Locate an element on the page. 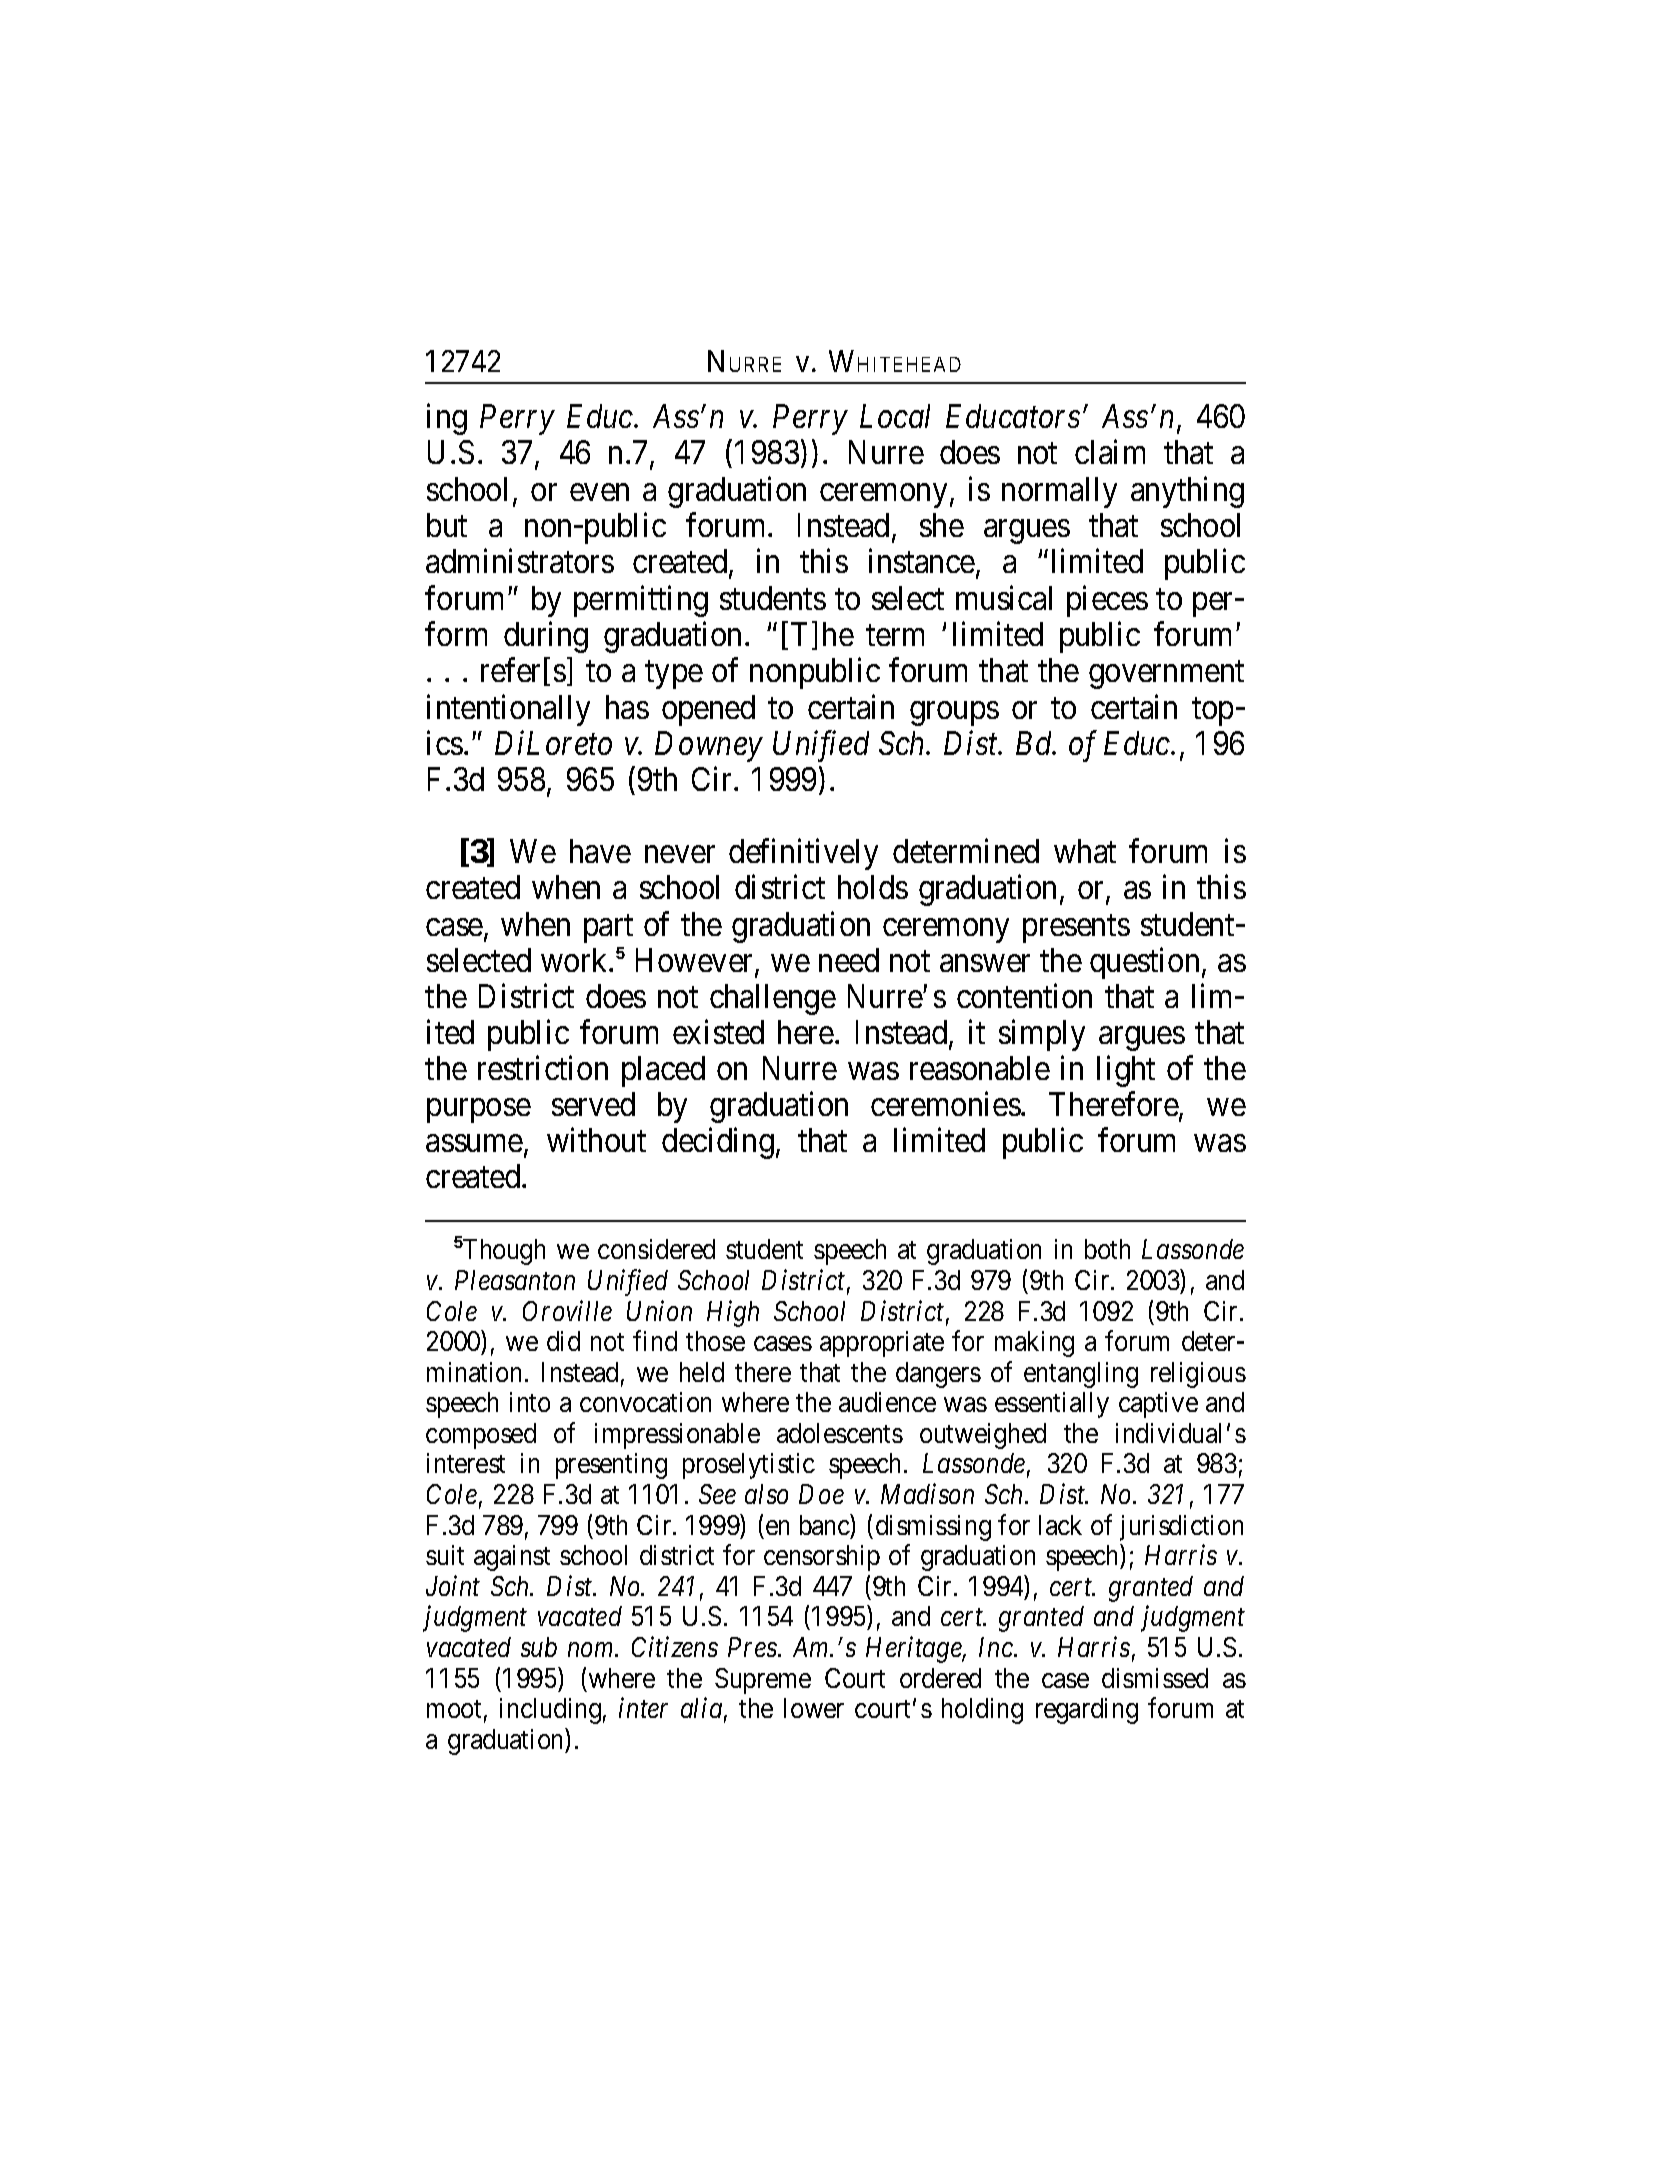  have is located at coordinates (600, 851).
